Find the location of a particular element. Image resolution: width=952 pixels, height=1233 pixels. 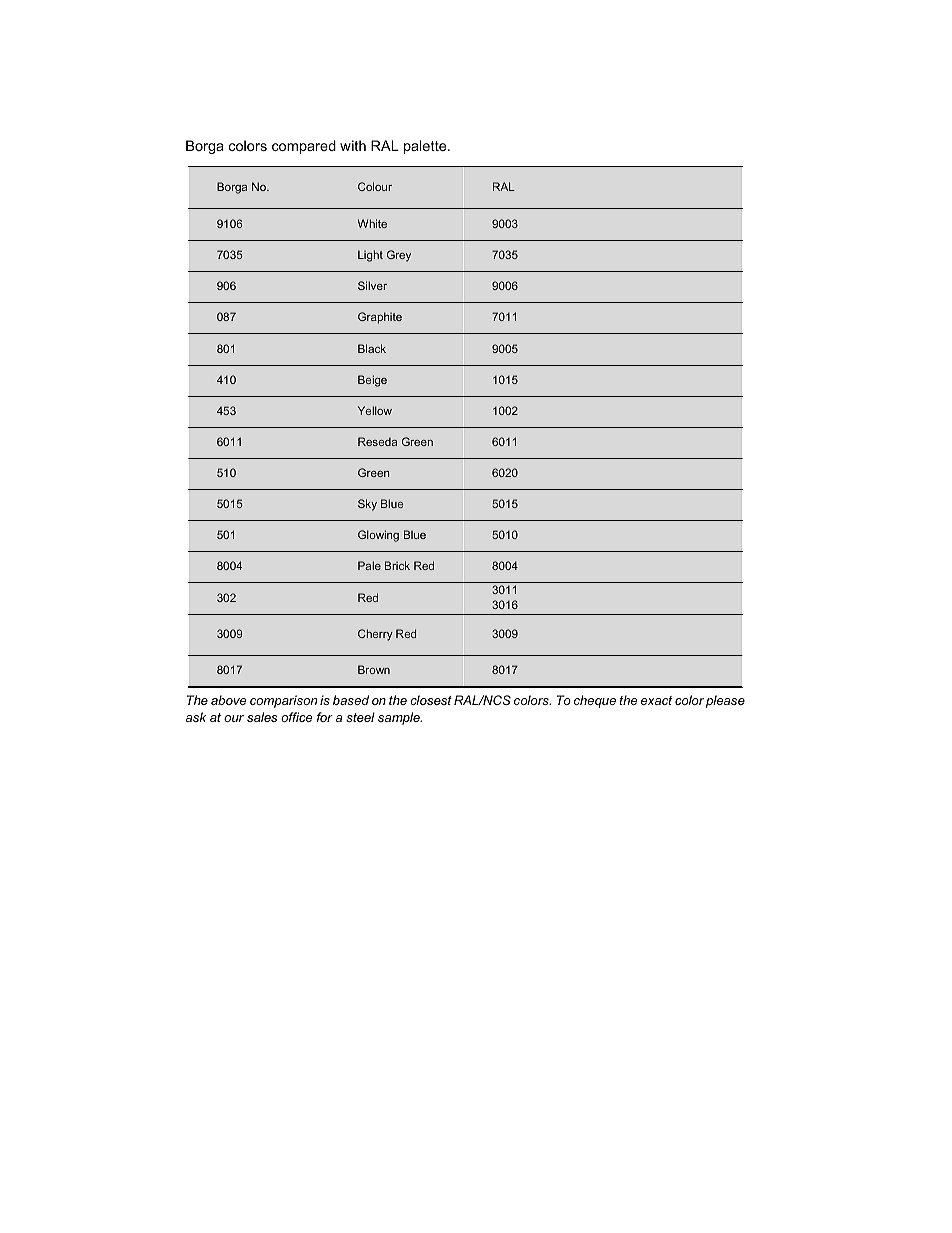

Graphite is located at coordinates (380, 318).
